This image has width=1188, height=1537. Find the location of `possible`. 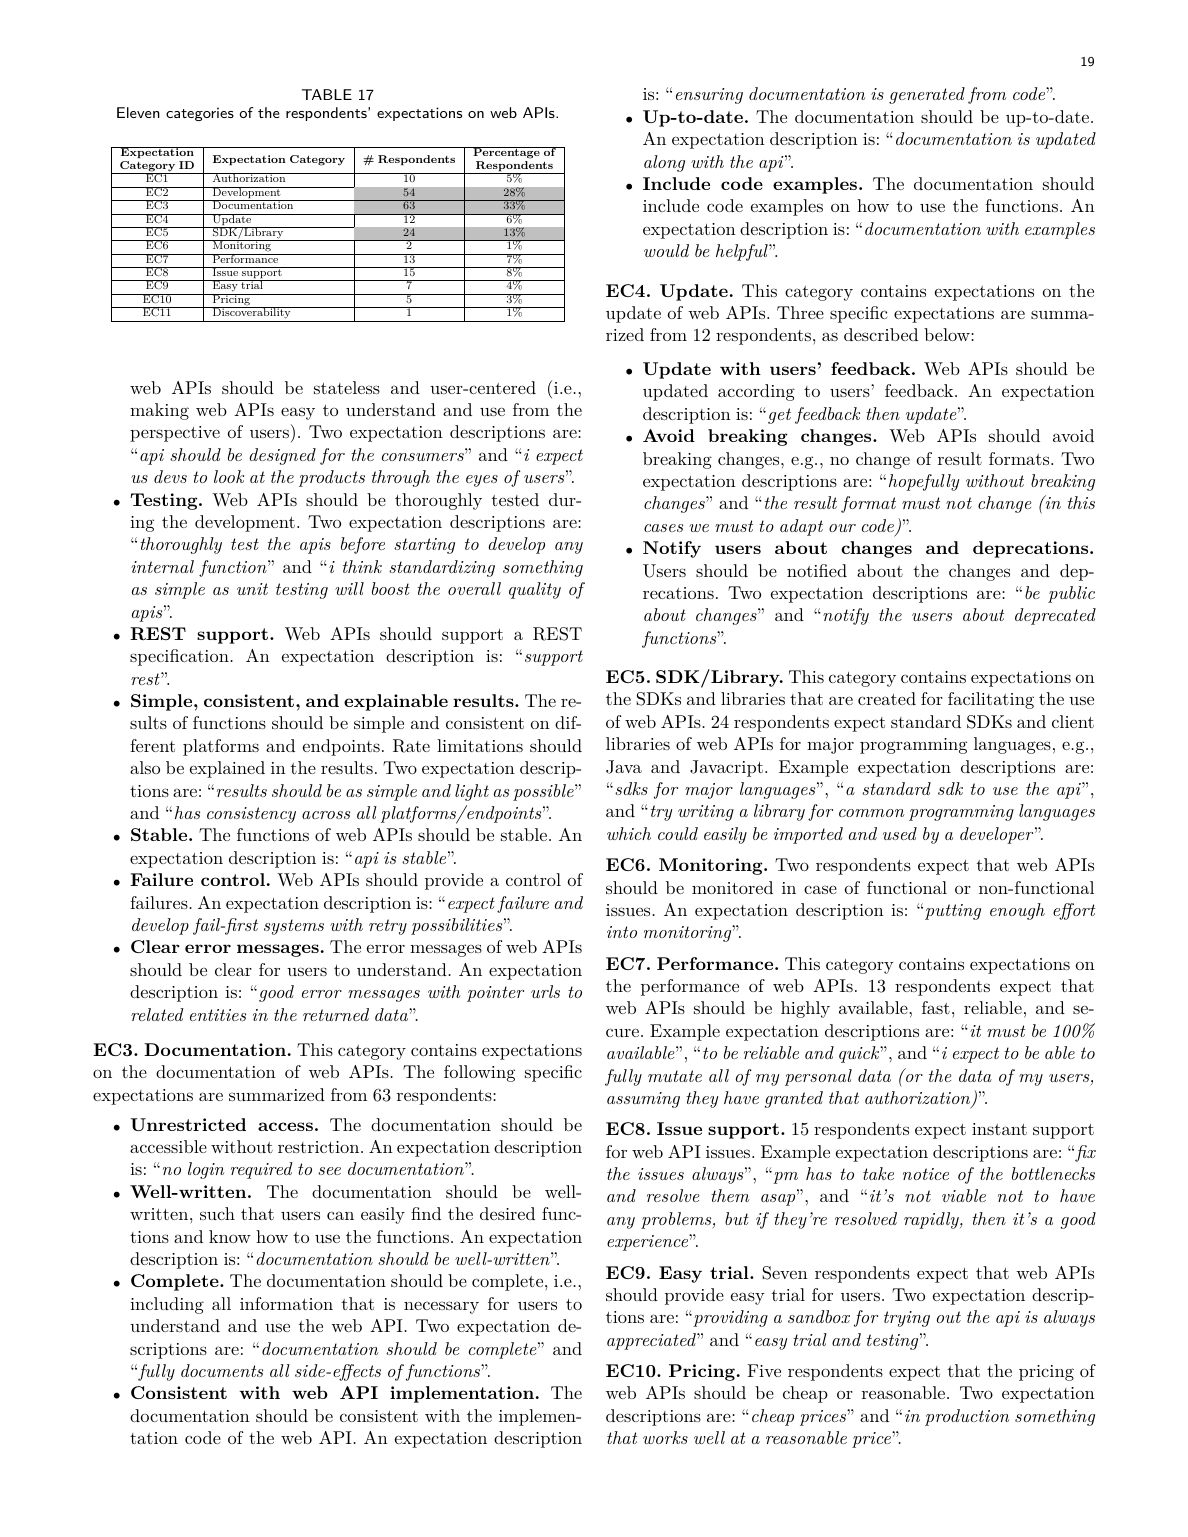

possible is located at coordinates (544, 792).
